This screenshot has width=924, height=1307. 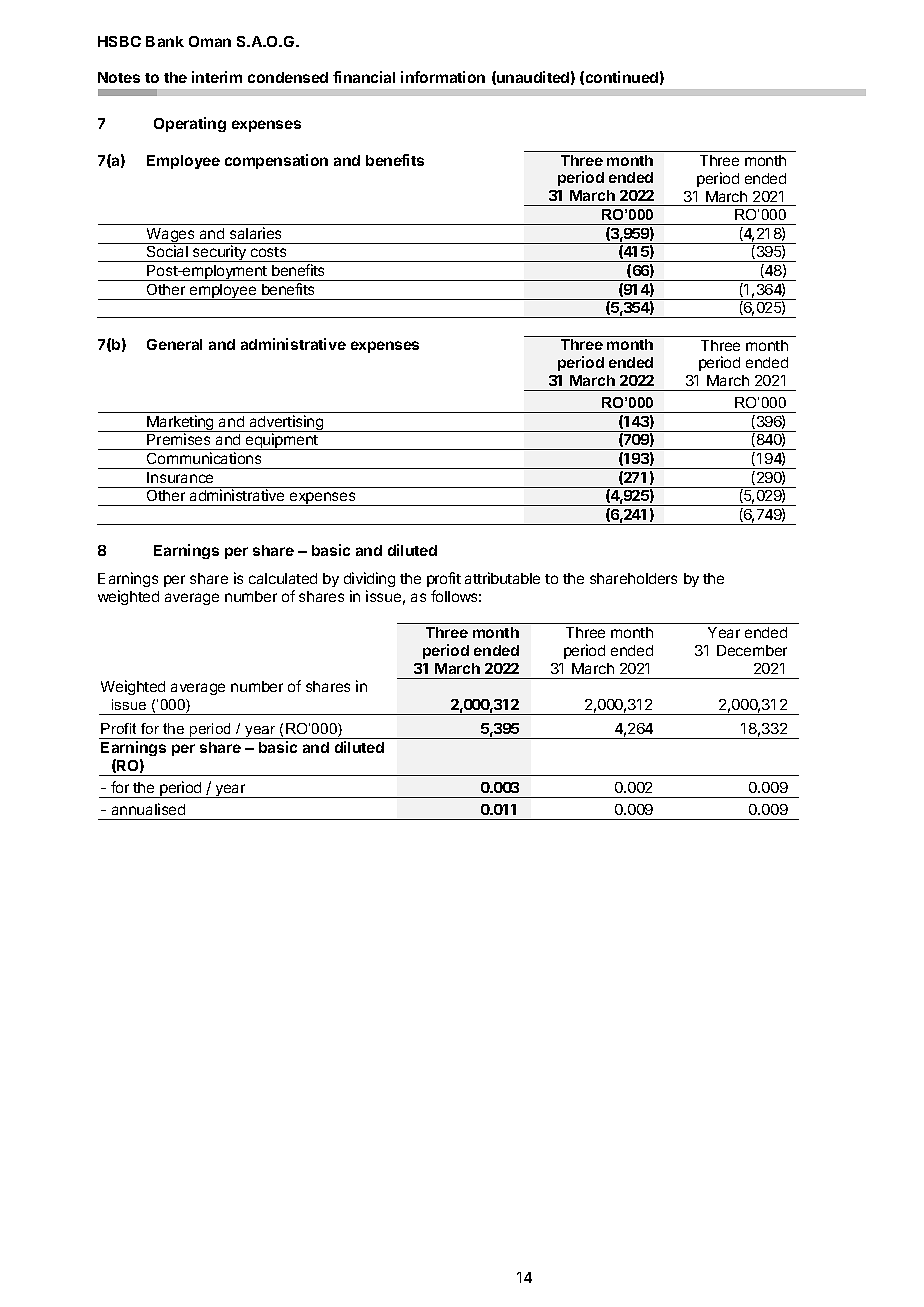 I want to click on information, so click(x=443, y=77).
